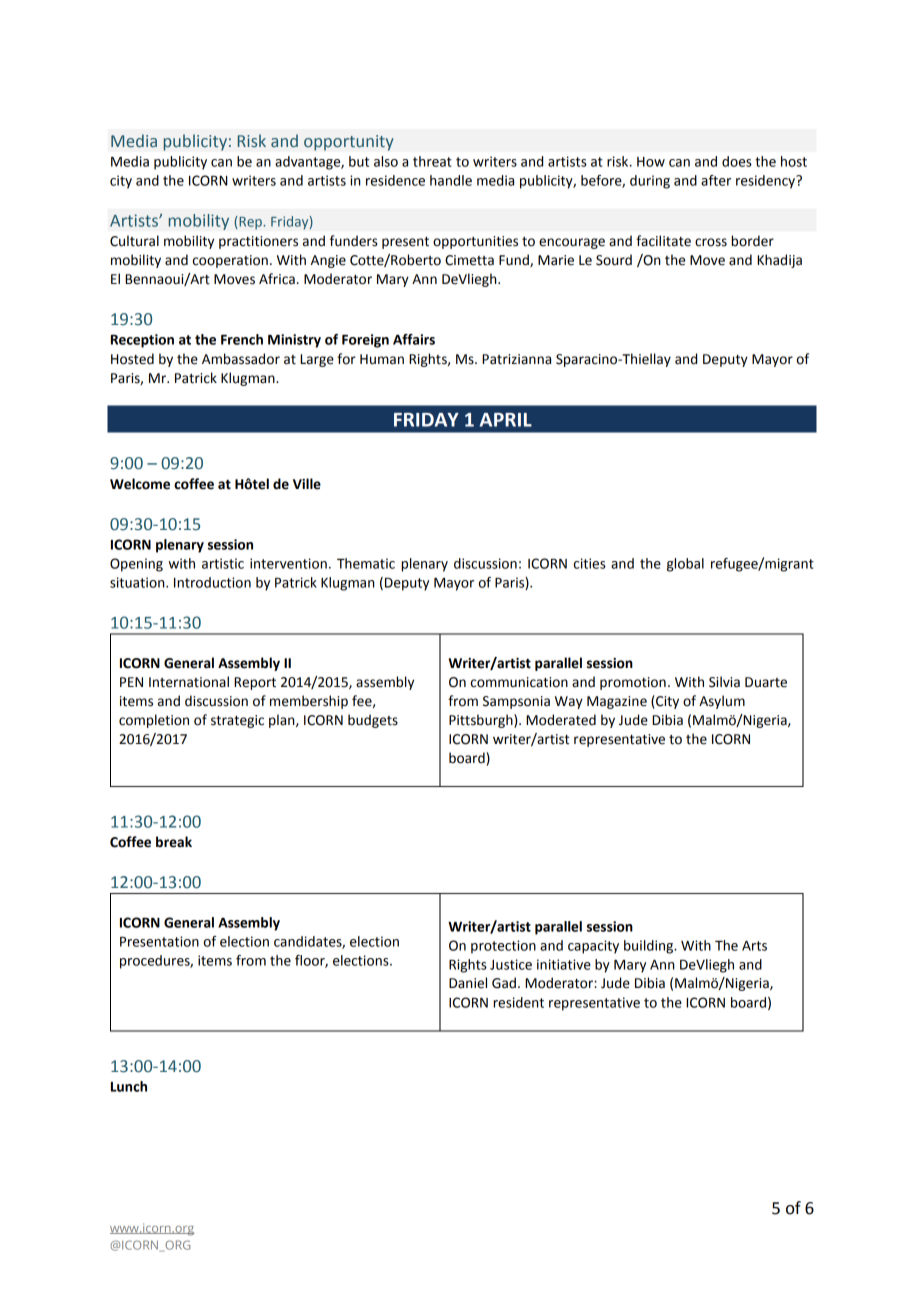 This page has height=1308, width=924. I want to click on Welcome, so click(140, 484).
